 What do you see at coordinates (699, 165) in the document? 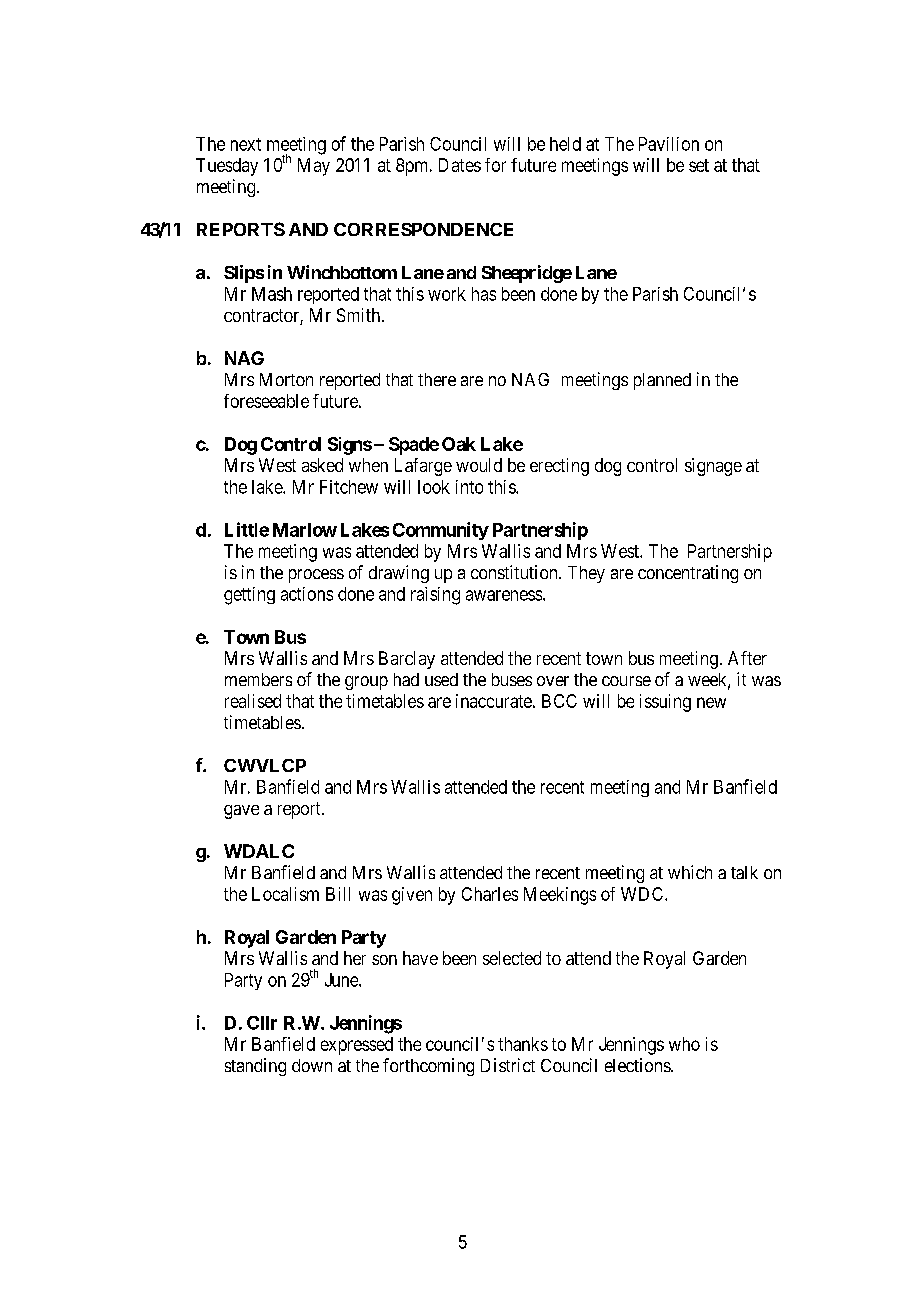
I see `set` at bounding box center [699, 165].
